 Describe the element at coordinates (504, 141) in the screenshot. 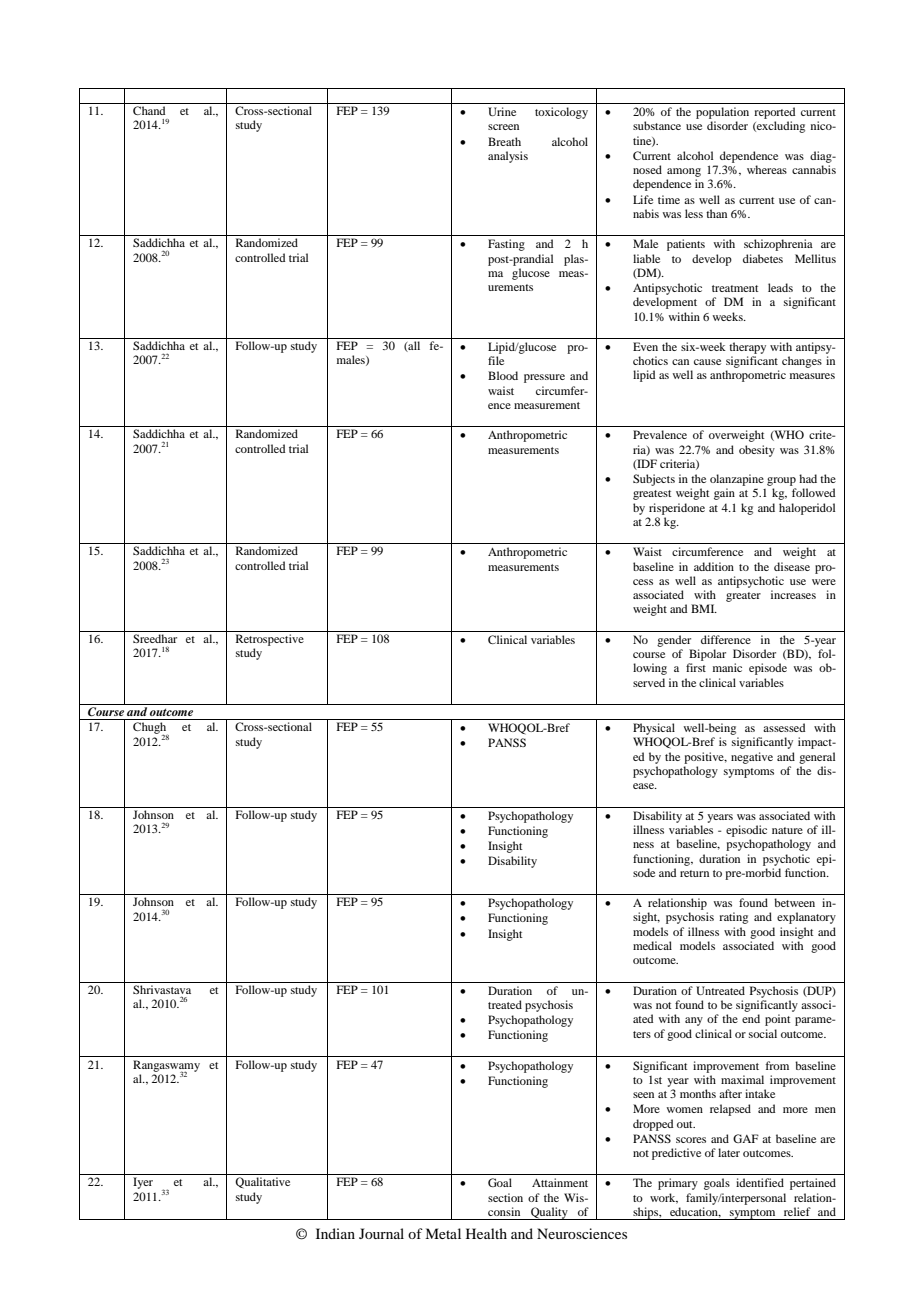

I see `Breath` at that location.
